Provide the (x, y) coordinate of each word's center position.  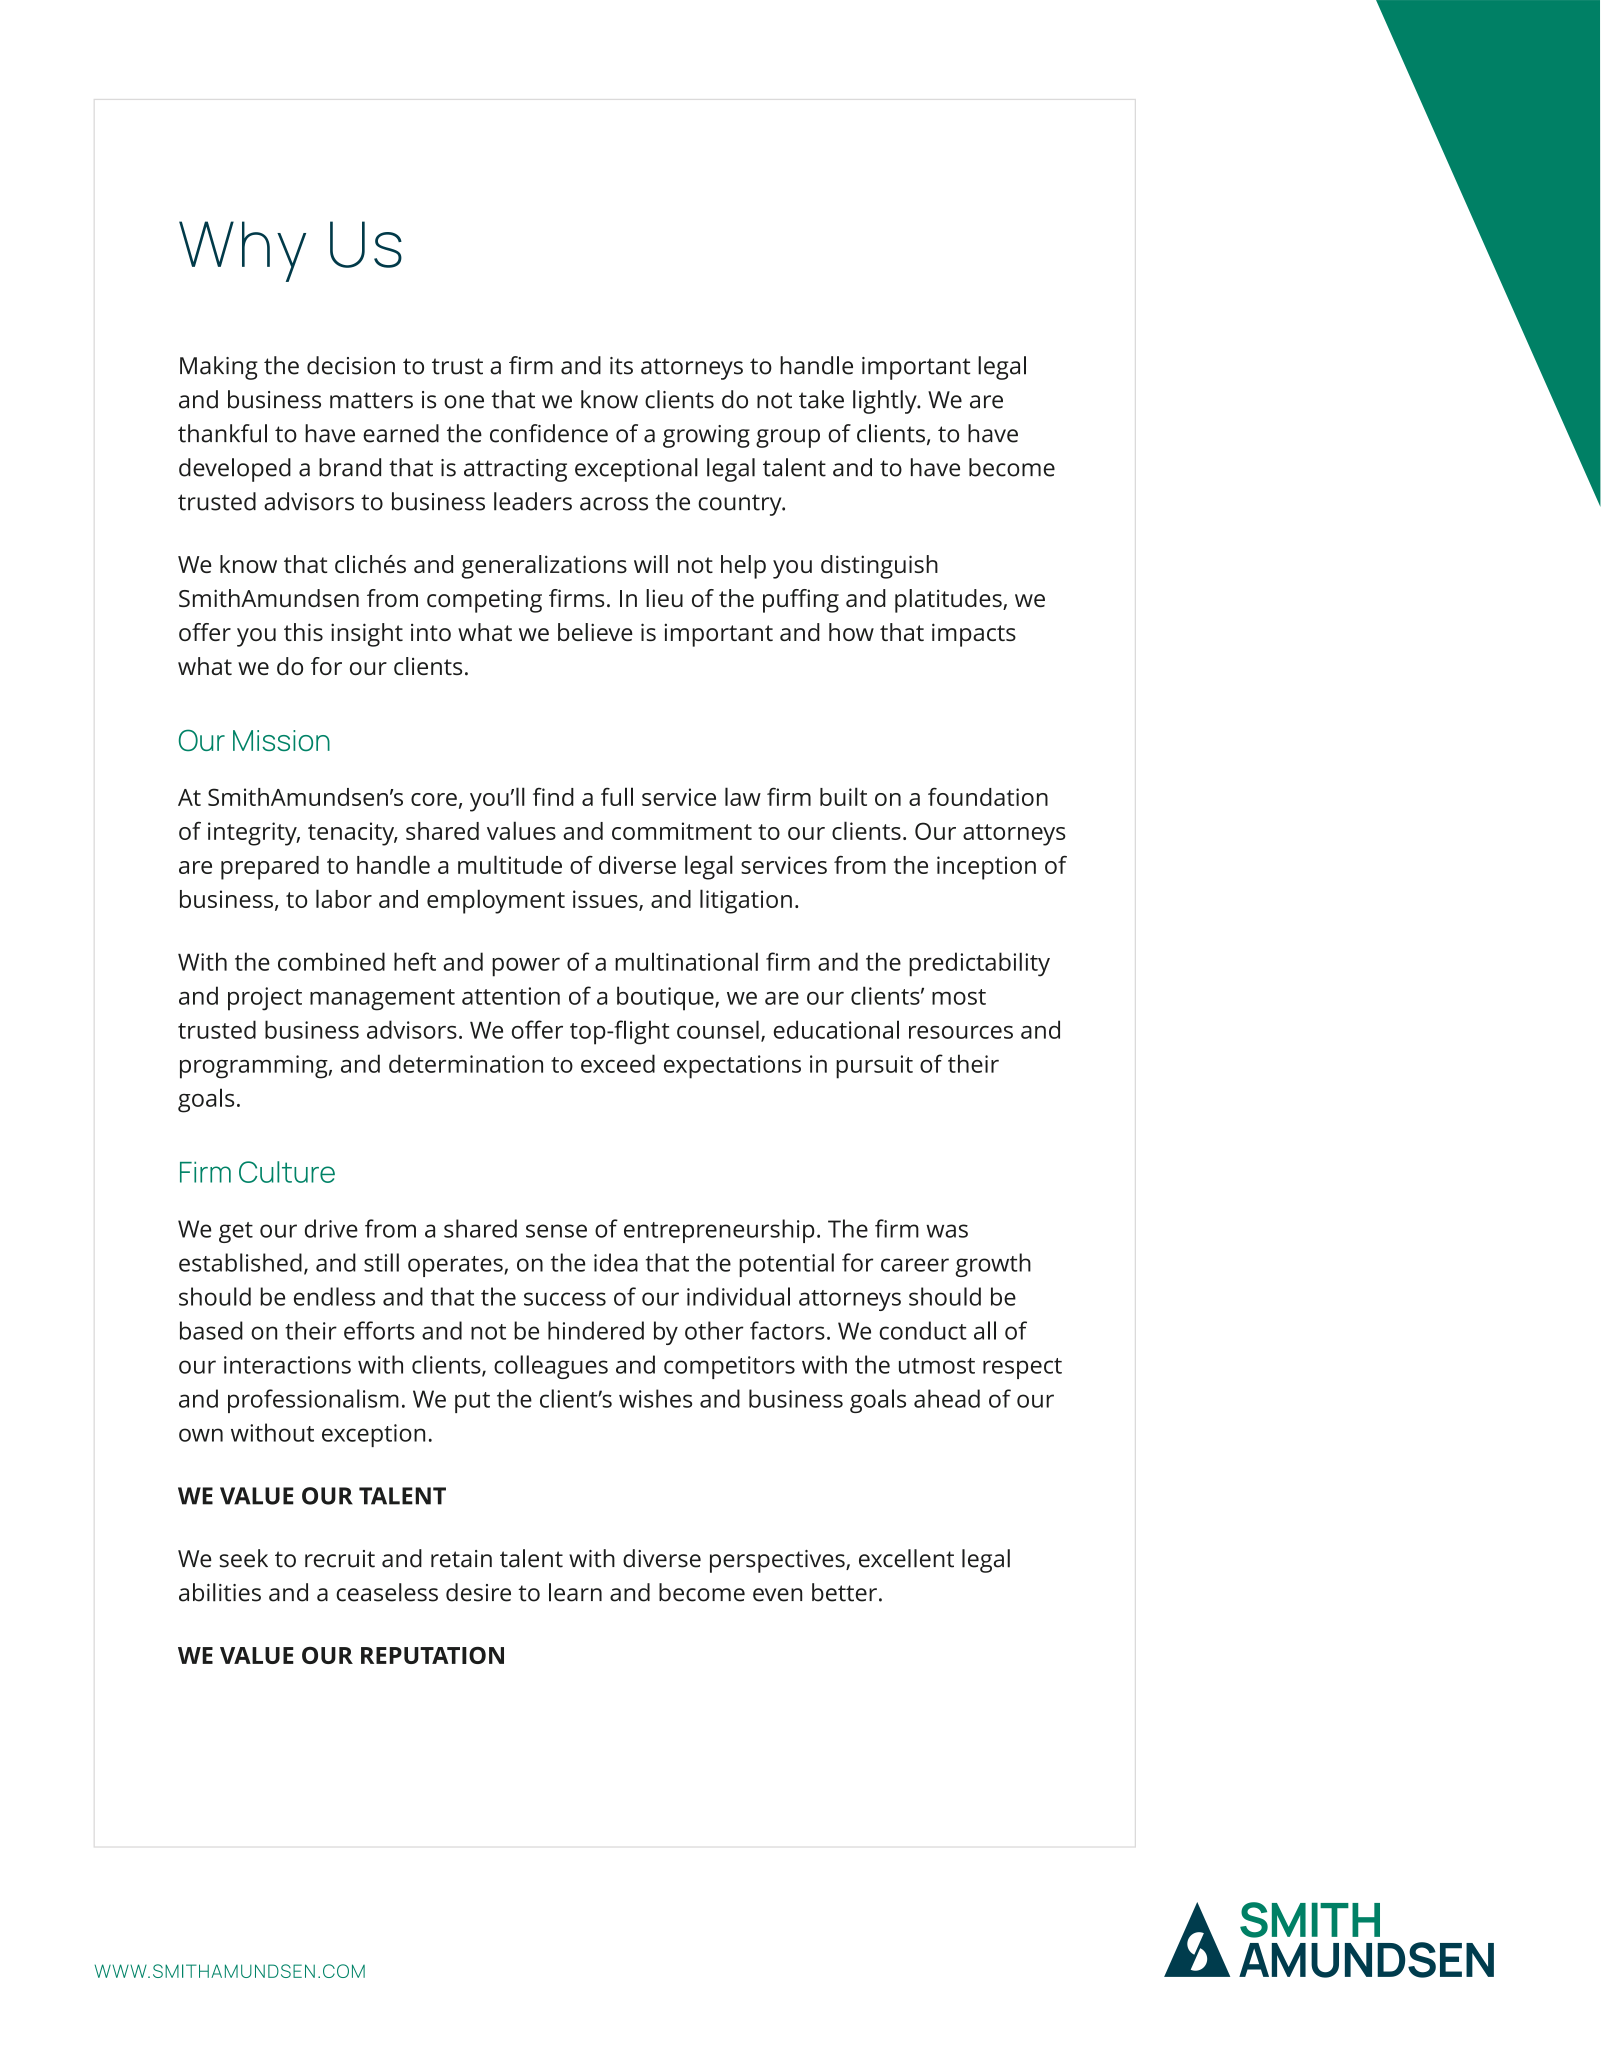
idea (616, 1262)
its (621, 366)
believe (595, 632)
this (303, 632)
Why (242, 251)
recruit (340, 1559)
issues (606, 900)
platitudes (949, 601)
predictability (979, 964)
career (915, 1265)
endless (334, 1296)
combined (331, 961)
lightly (886, 402)
